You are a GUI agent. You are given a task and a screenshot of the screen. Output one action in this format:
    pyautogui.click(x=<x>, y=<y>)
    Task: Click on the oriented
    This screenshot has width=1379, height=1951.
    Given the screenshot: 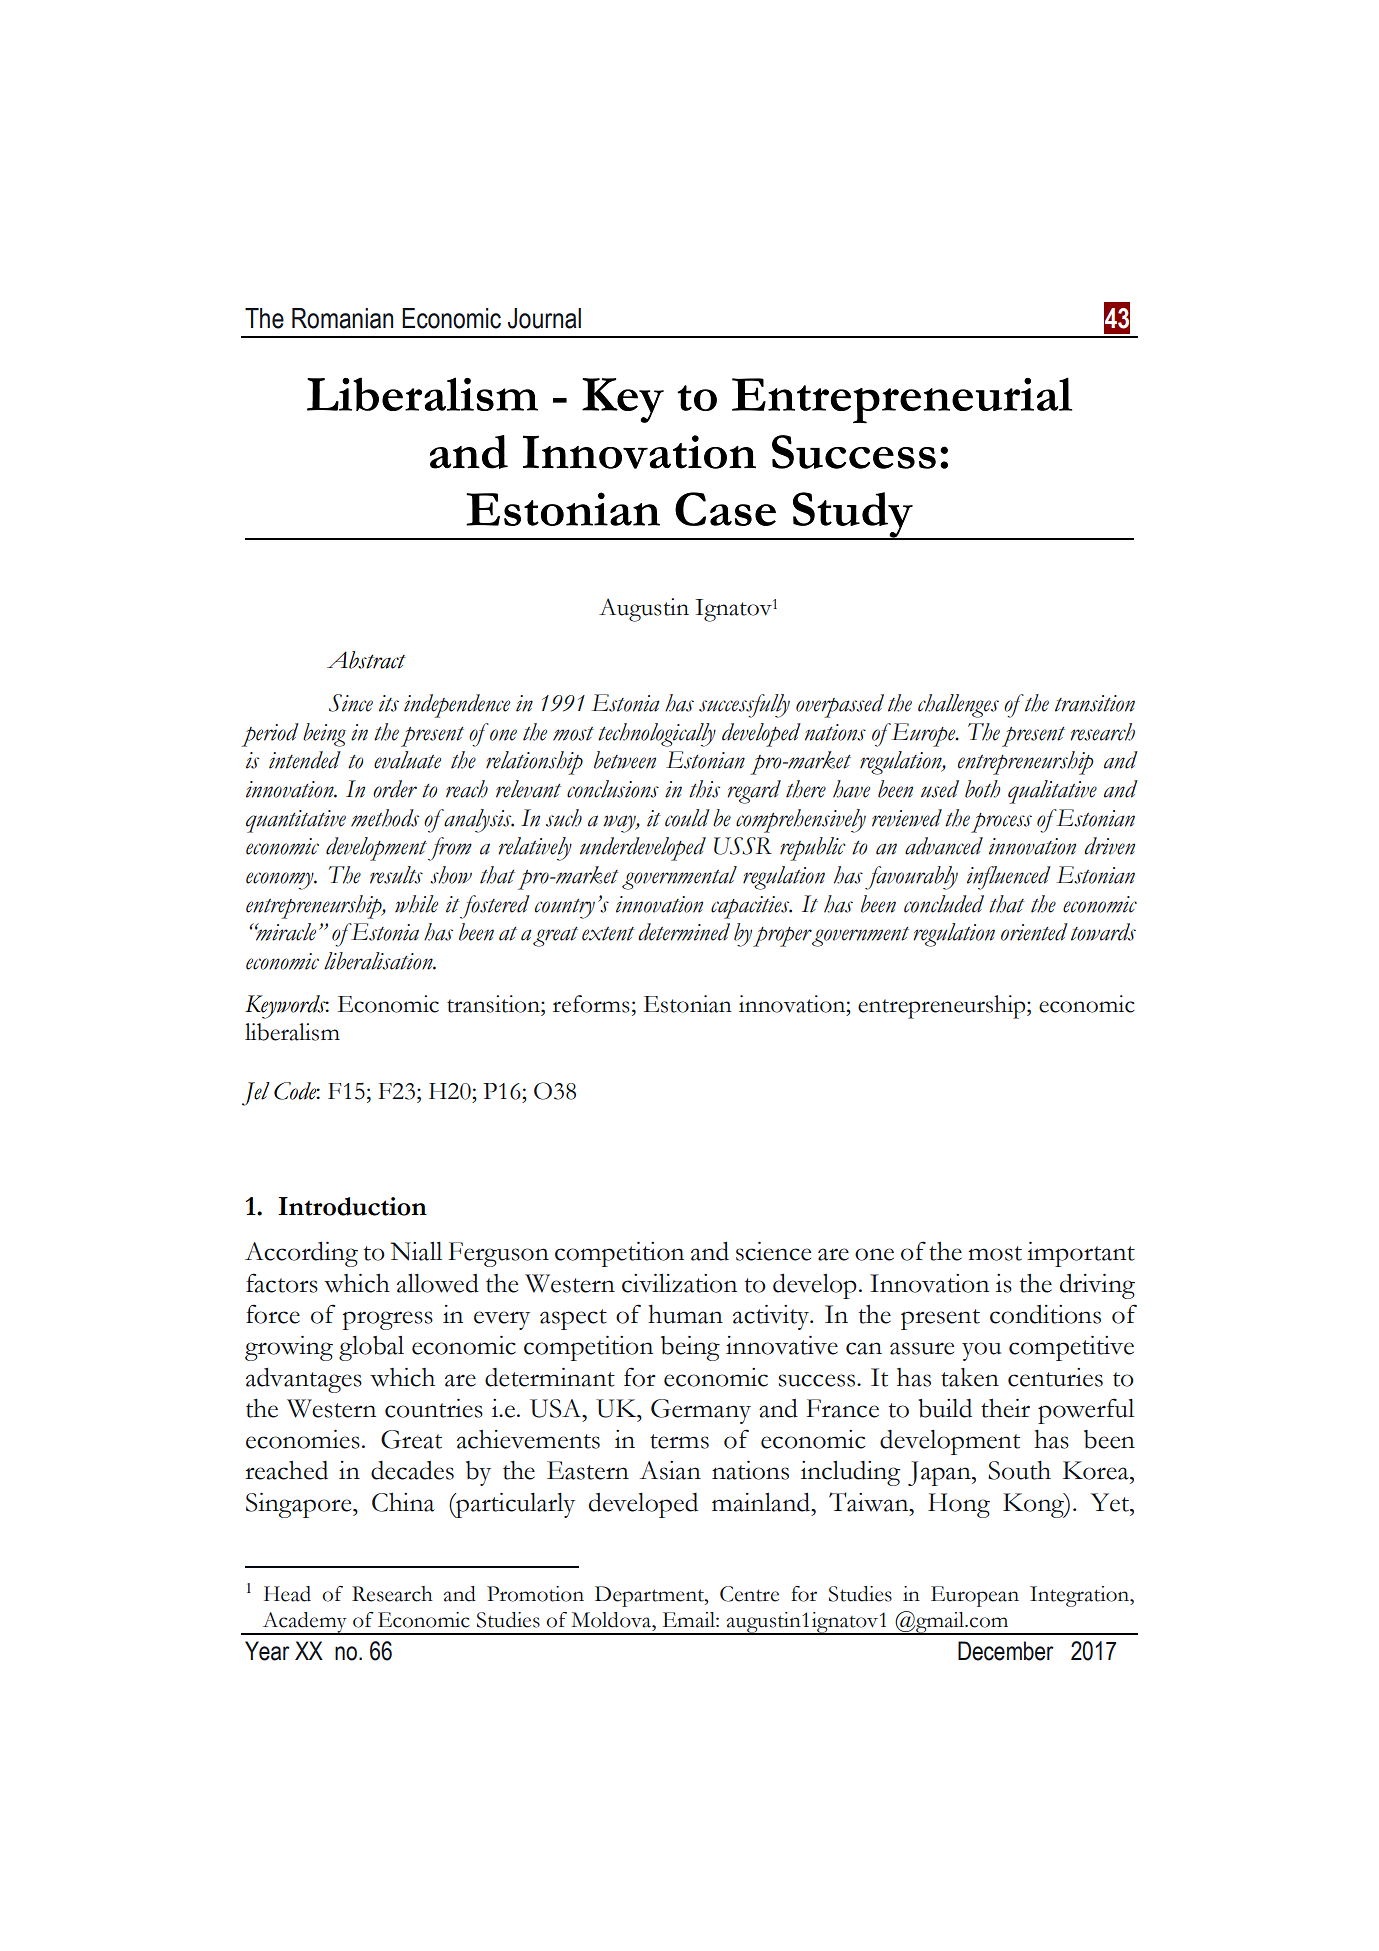 What is the action you would take?
    pyautogui.click(x=1034, y=932)
